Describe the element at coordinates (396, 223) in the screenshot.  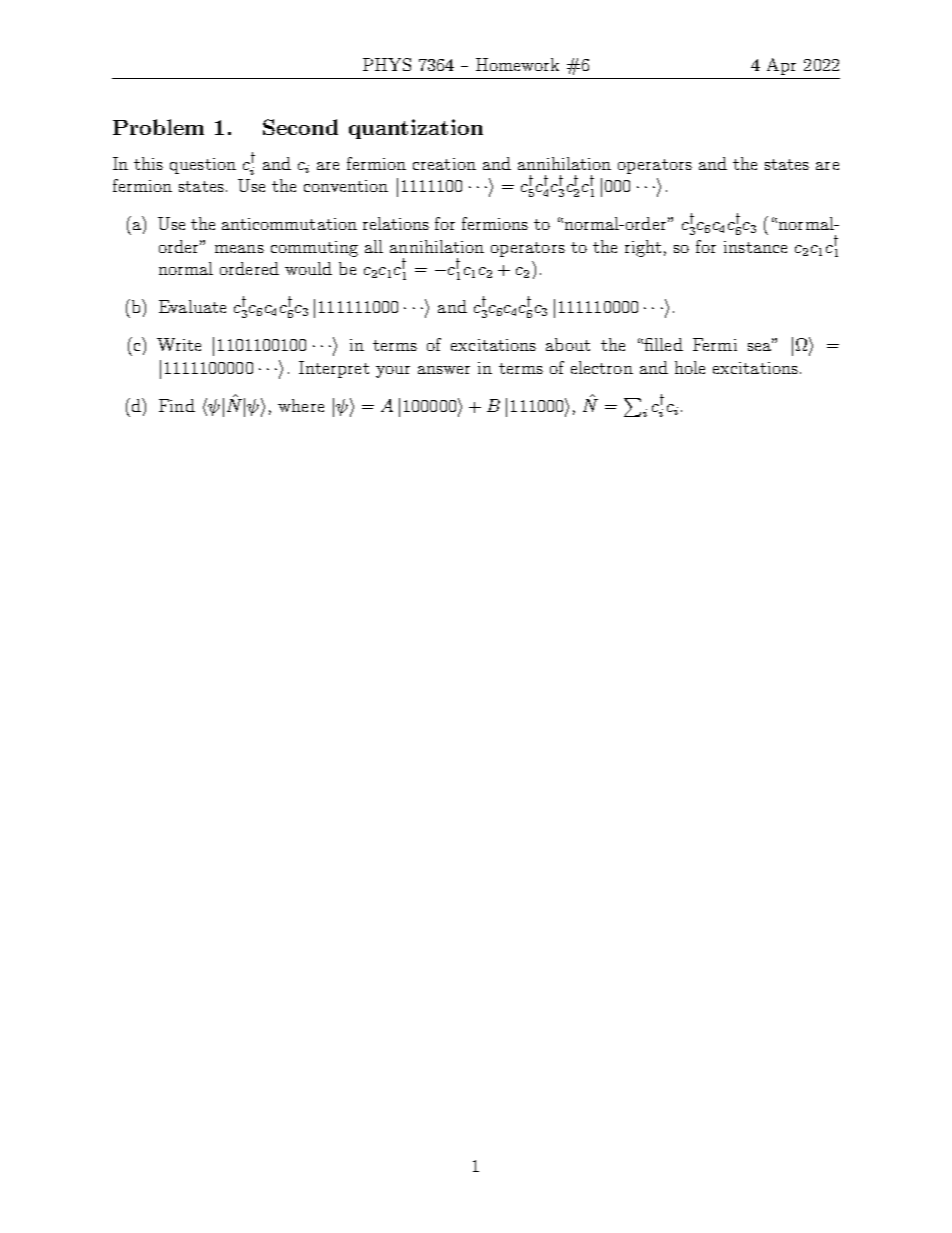
I see `relations` at that location.
